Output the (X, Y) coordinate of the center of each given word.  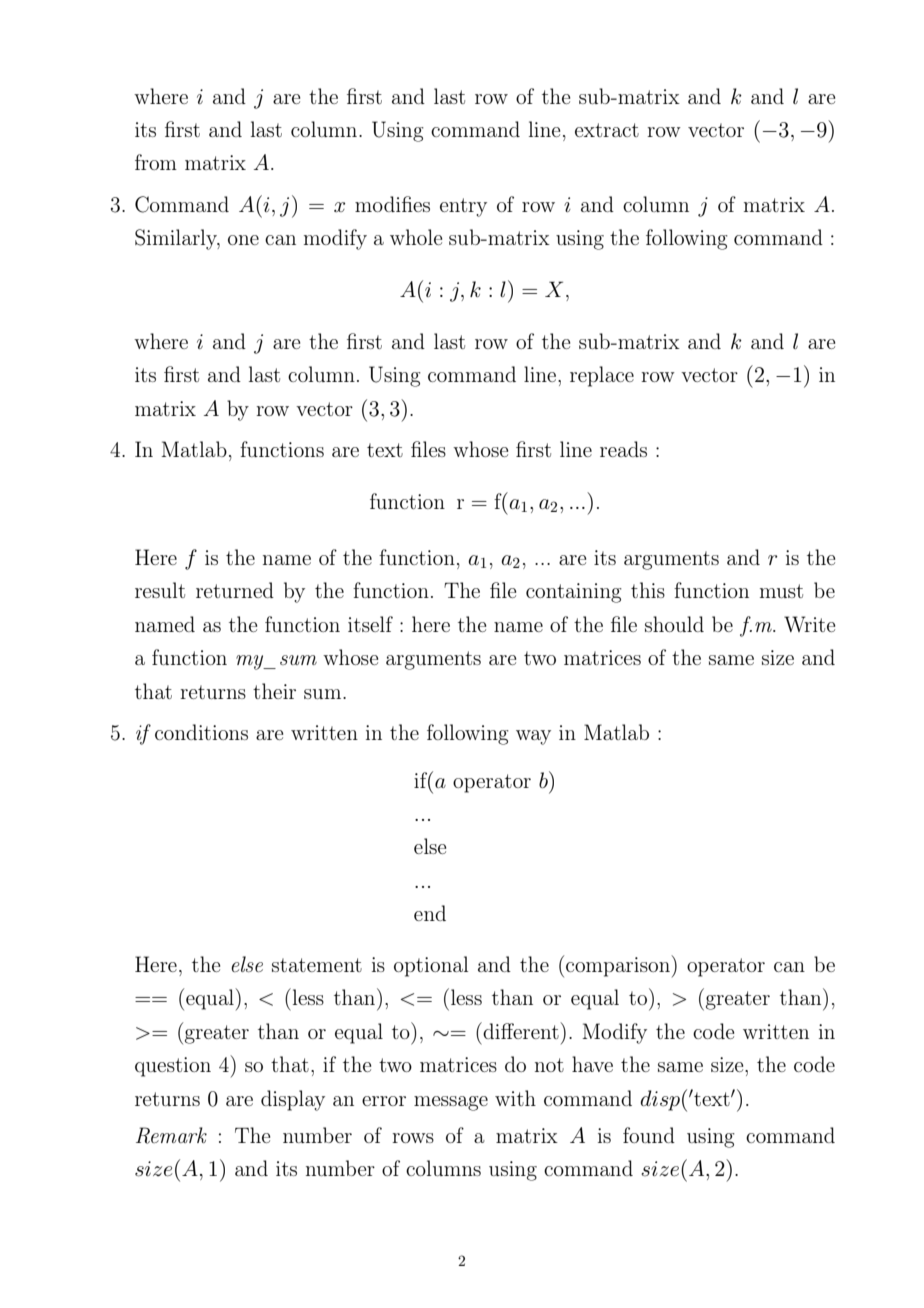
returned (235, 590)
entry (463, 207)
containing (574, 593)
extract (607, 130)
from (156, 162)
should (674, 624)
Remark (171, 1135)
